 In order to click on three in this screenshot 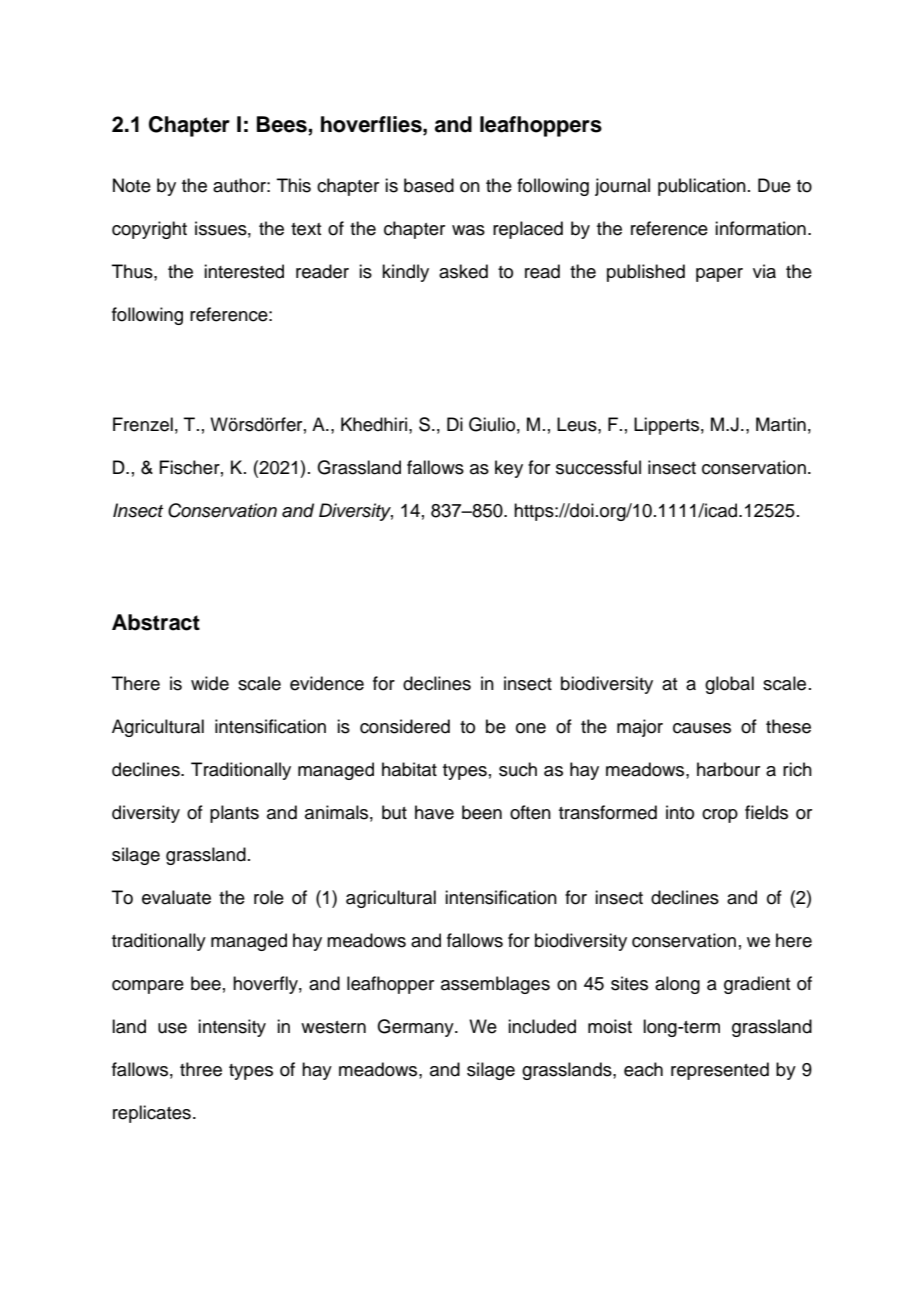, I will do `click(201, 1069)`.
